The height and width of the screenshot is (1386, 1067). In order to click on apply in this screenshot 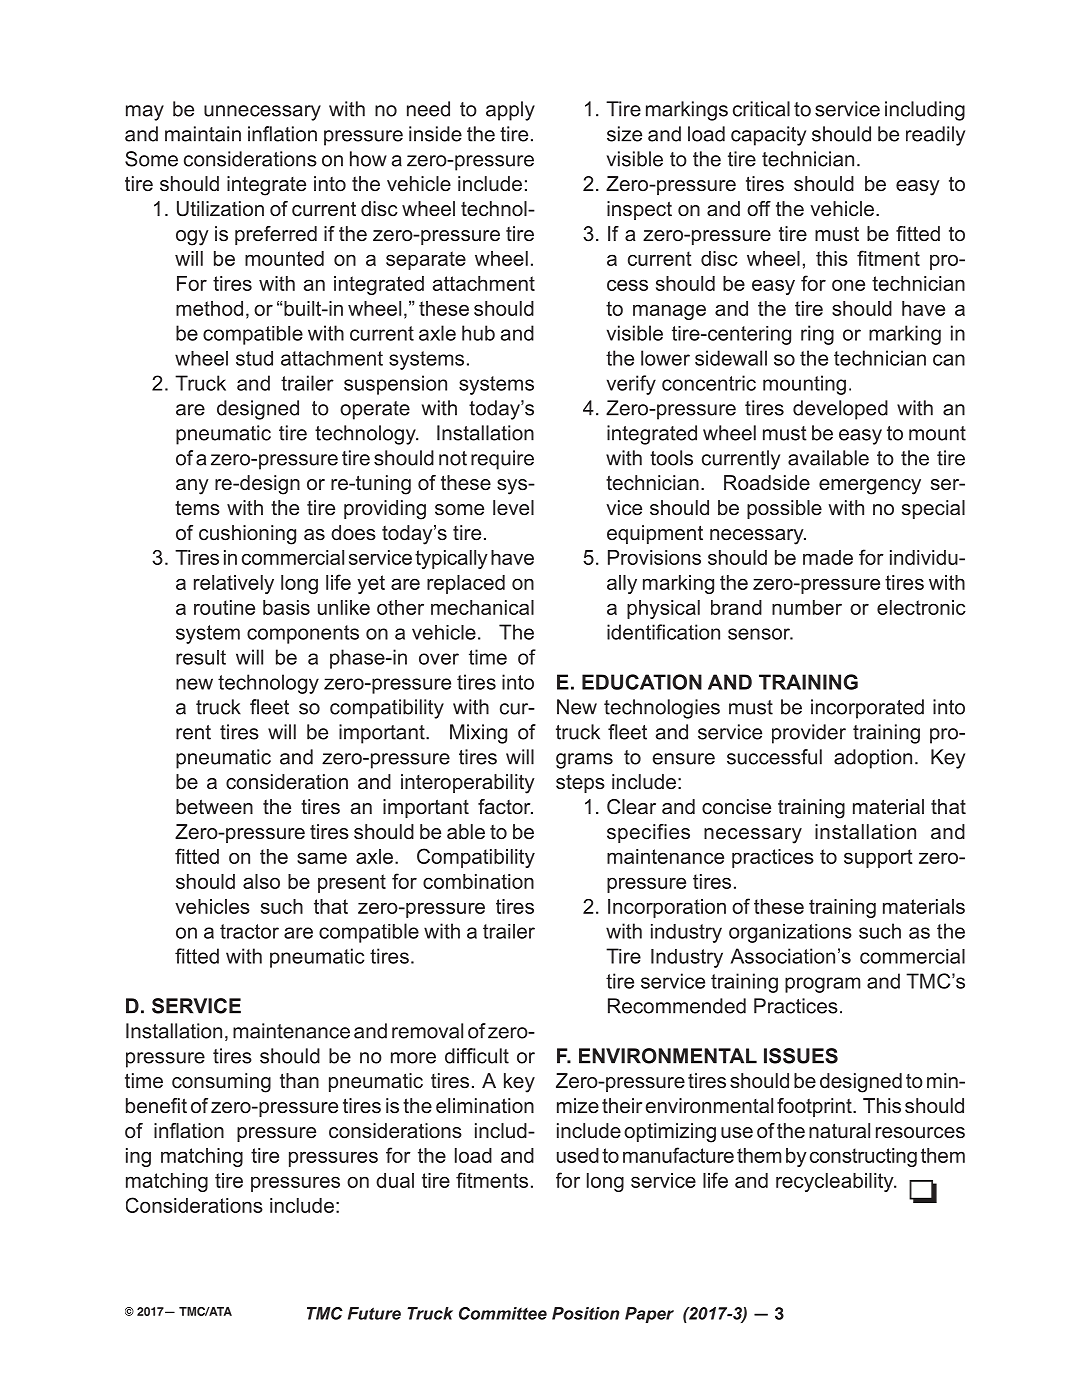, I will do `click(510, 111)`.
